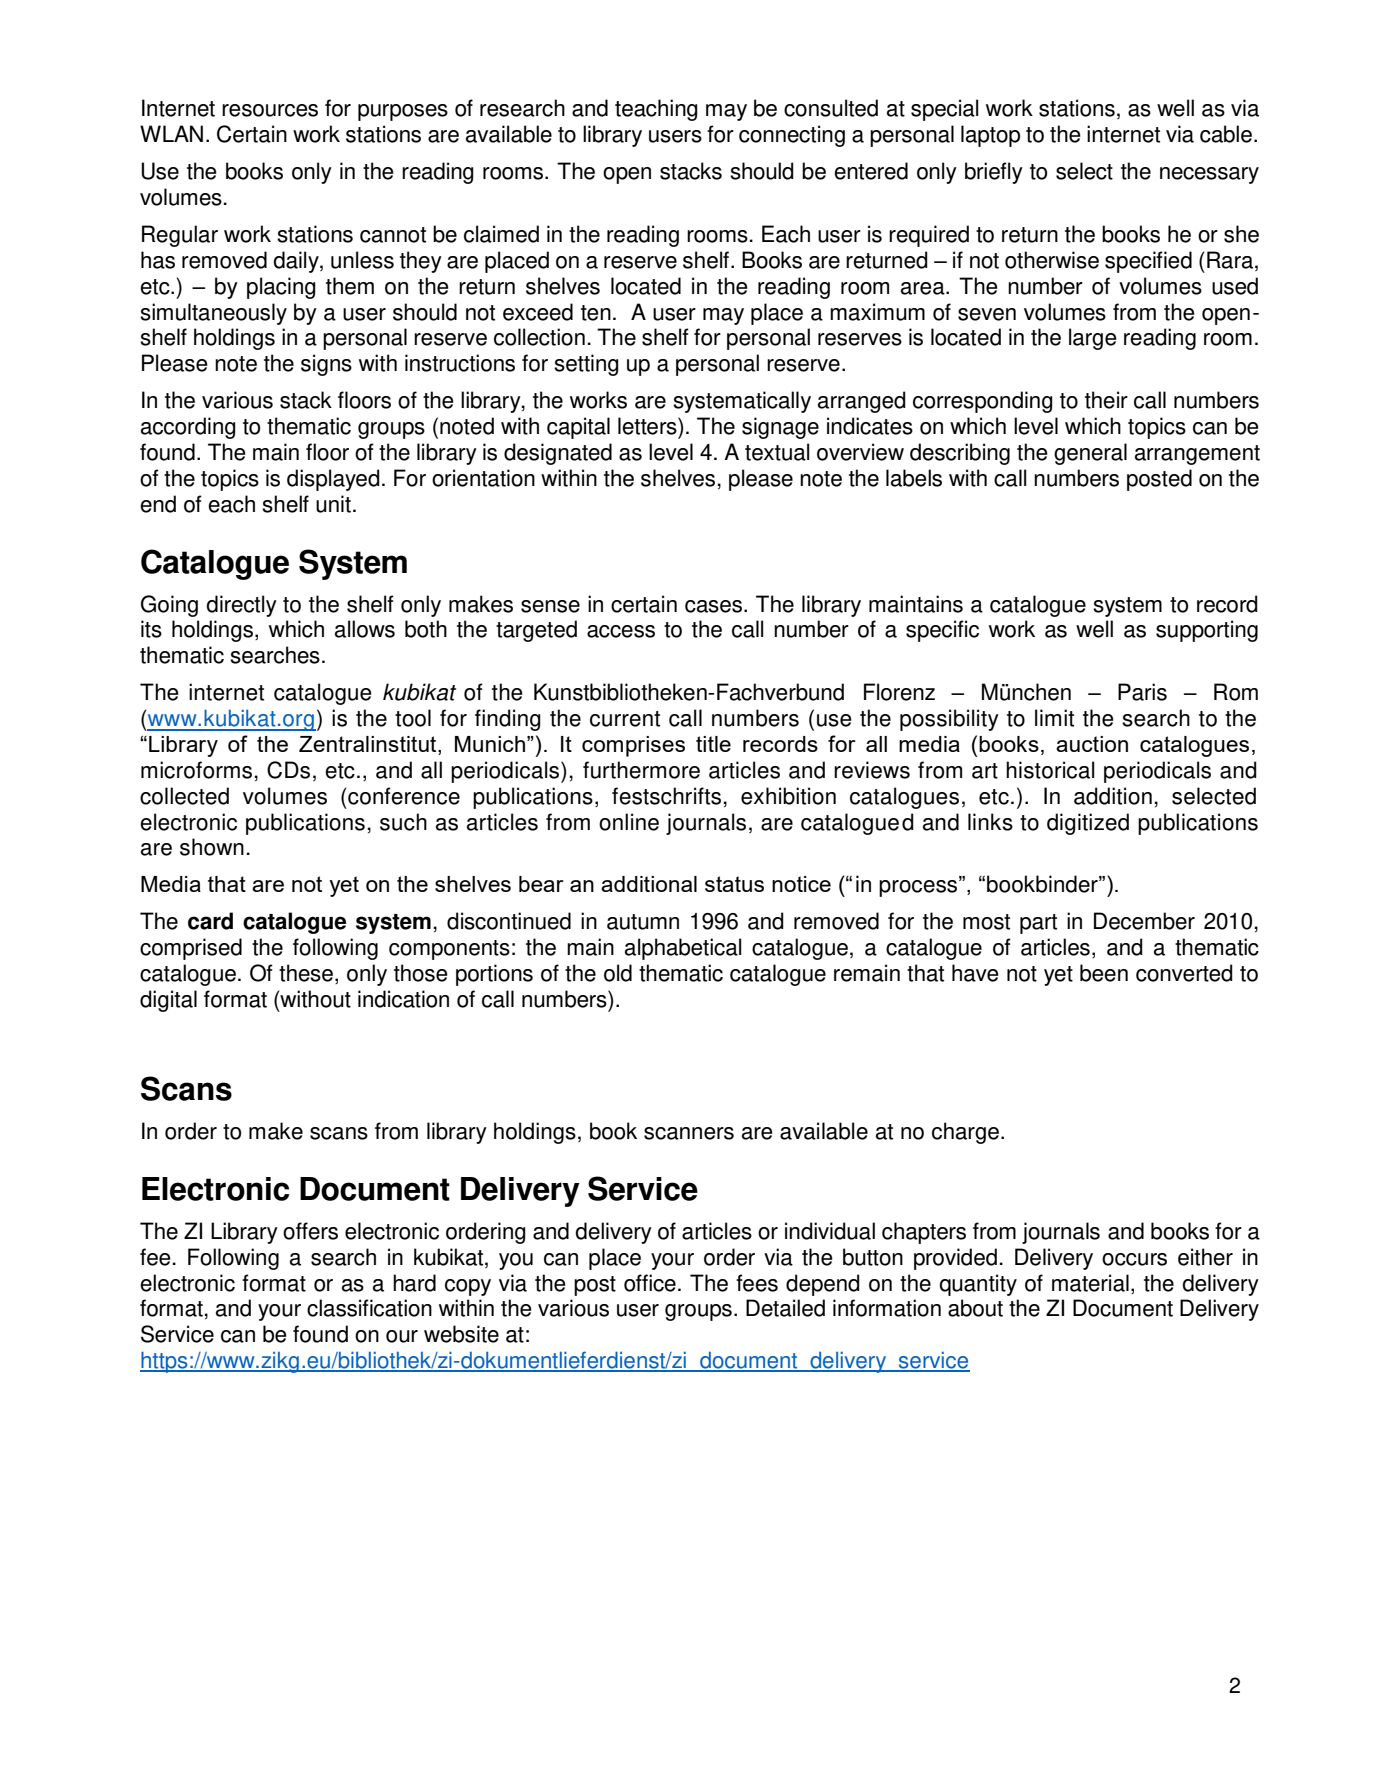  Describe the element at coordinates (210, 921) in the document. I see `card` at that location.
